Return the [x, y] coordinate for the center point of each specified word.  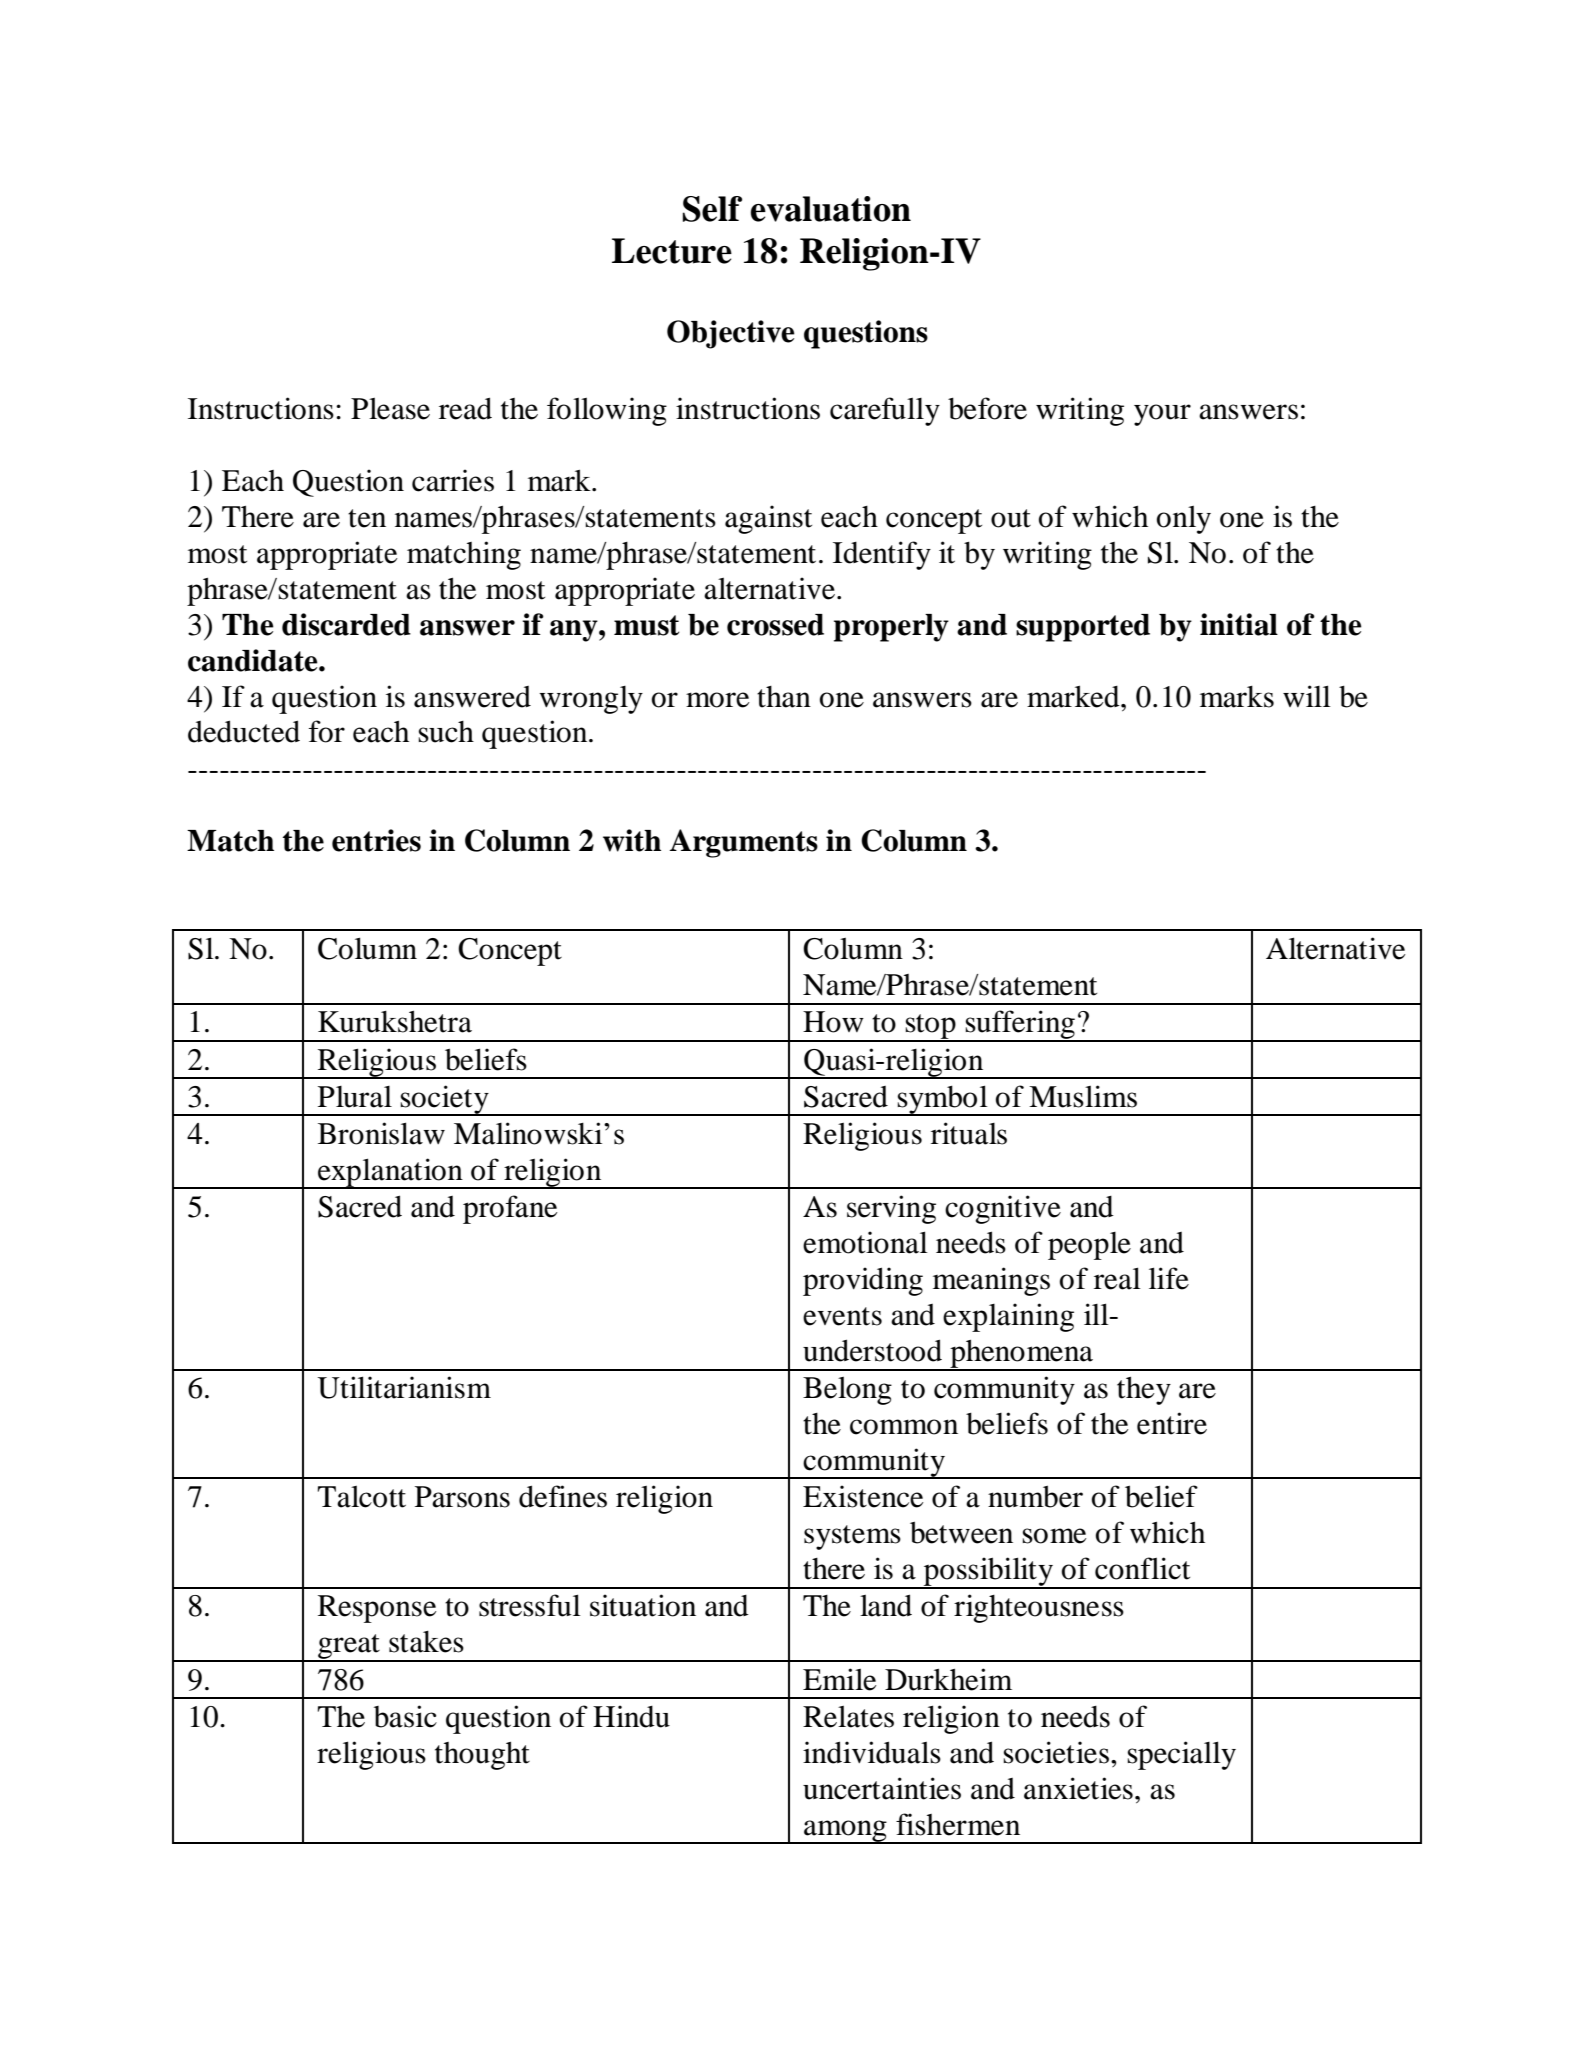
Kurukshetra [395, 1022]
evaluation [830, 209]
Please [390, 408]
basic [405, 1716]
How [833, 1022]
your [1162, 415]
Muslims [1083, 1096]
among [845, 1832]
